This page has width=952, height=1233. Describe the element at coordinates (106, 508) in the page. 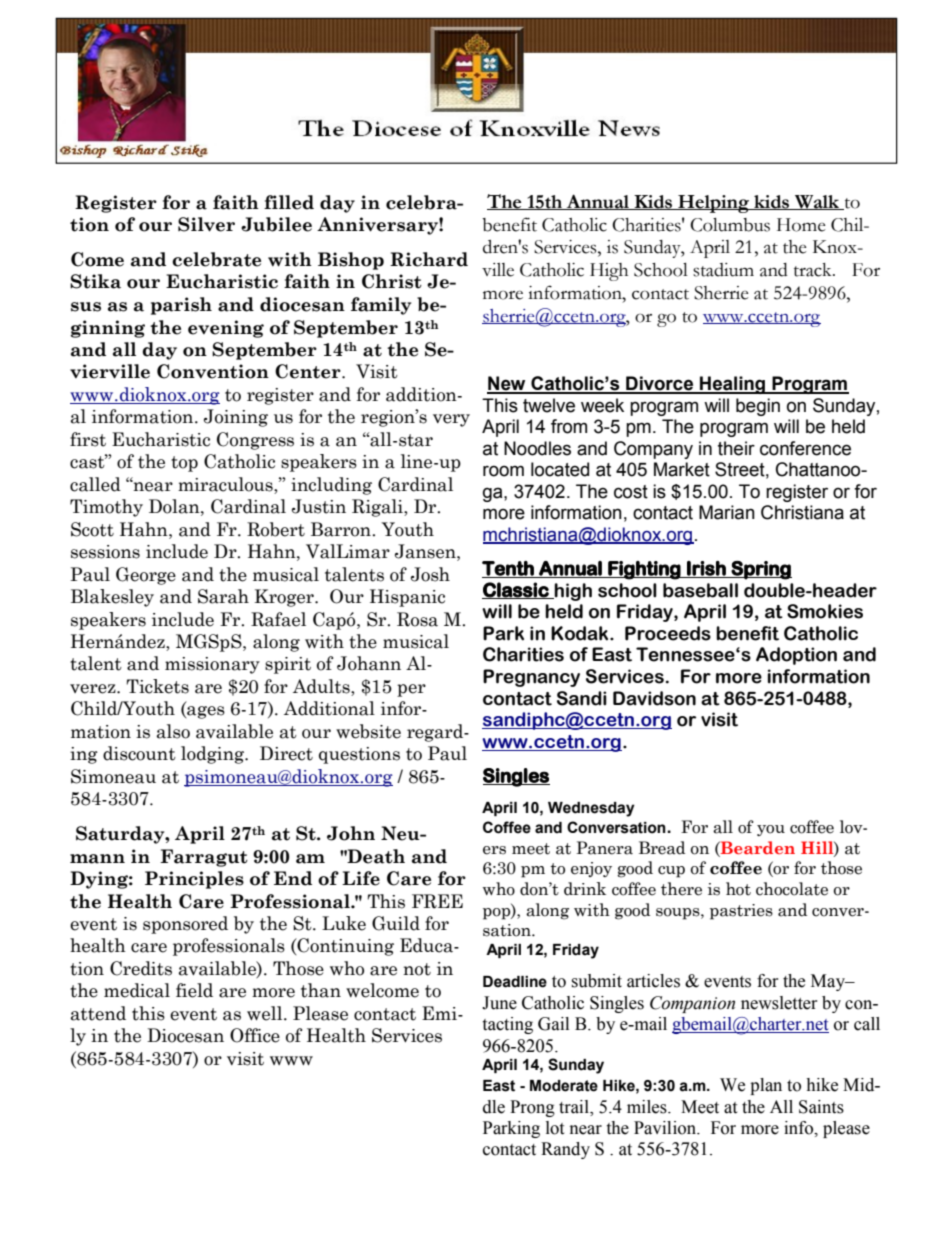

I see `Timothy` at that location.
